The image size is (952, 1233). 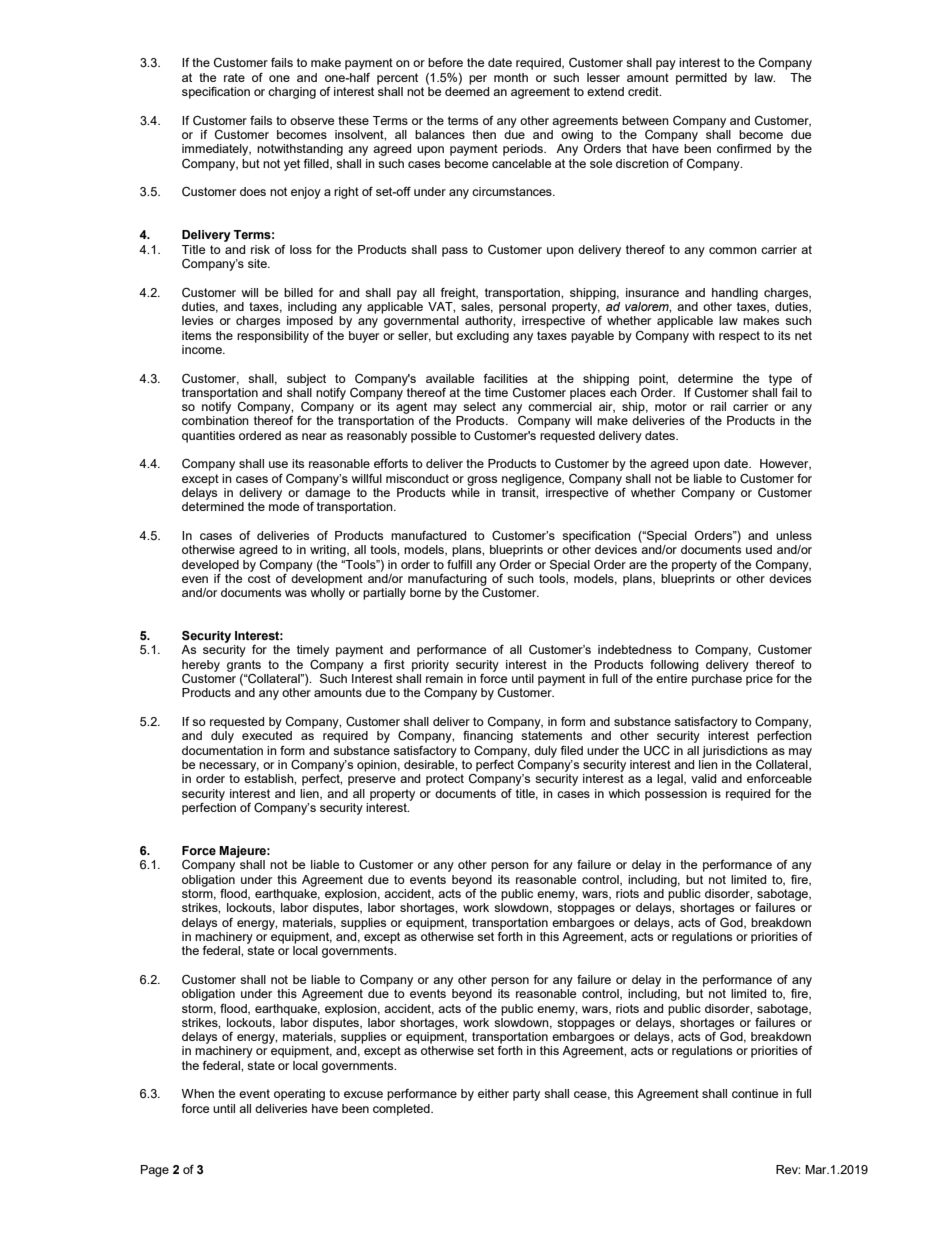 I want to click on financing, so click(x=488, y=737).
